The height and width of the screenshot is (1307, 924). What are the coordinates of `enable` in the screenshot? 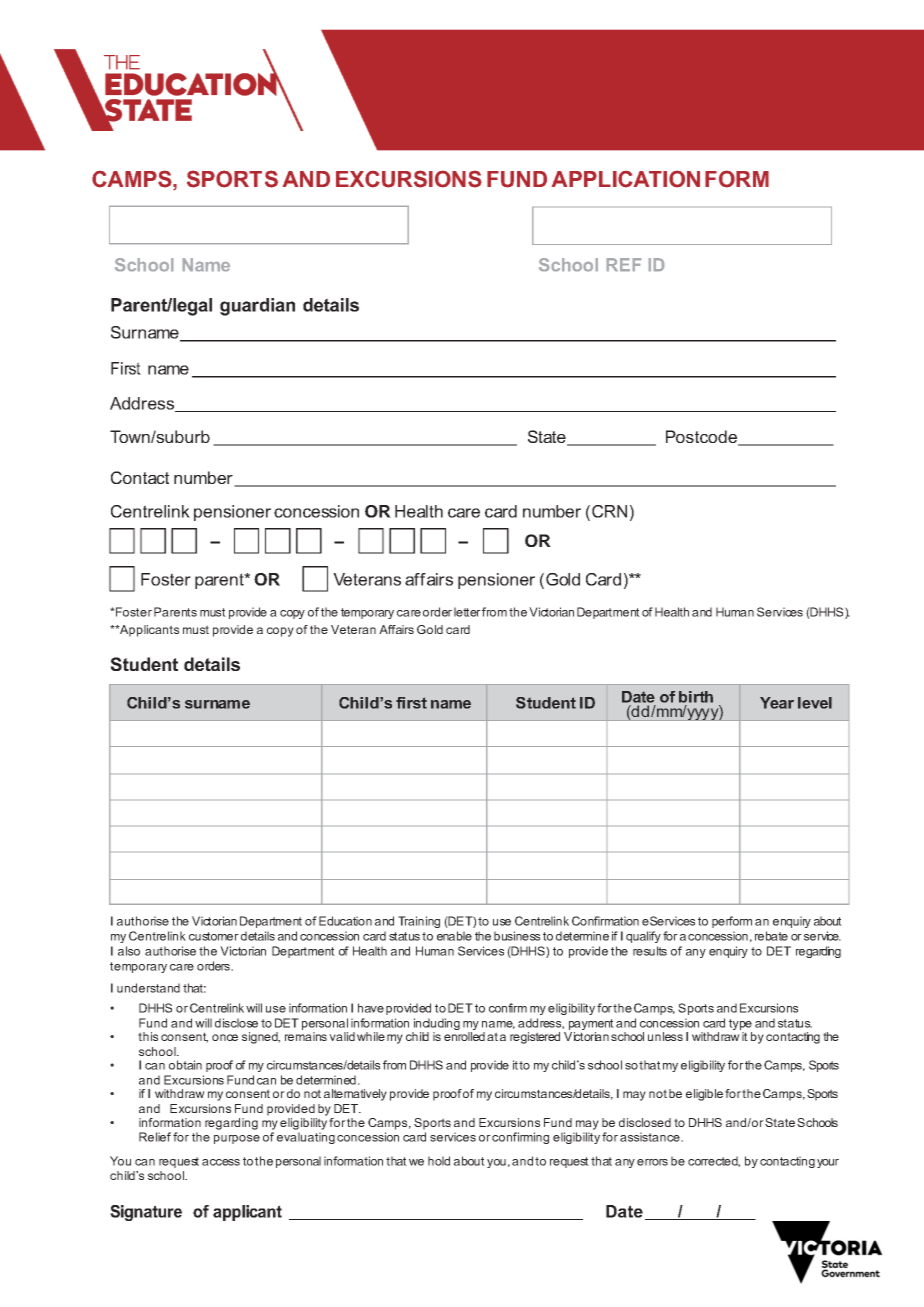 It's located at (454, 936).
